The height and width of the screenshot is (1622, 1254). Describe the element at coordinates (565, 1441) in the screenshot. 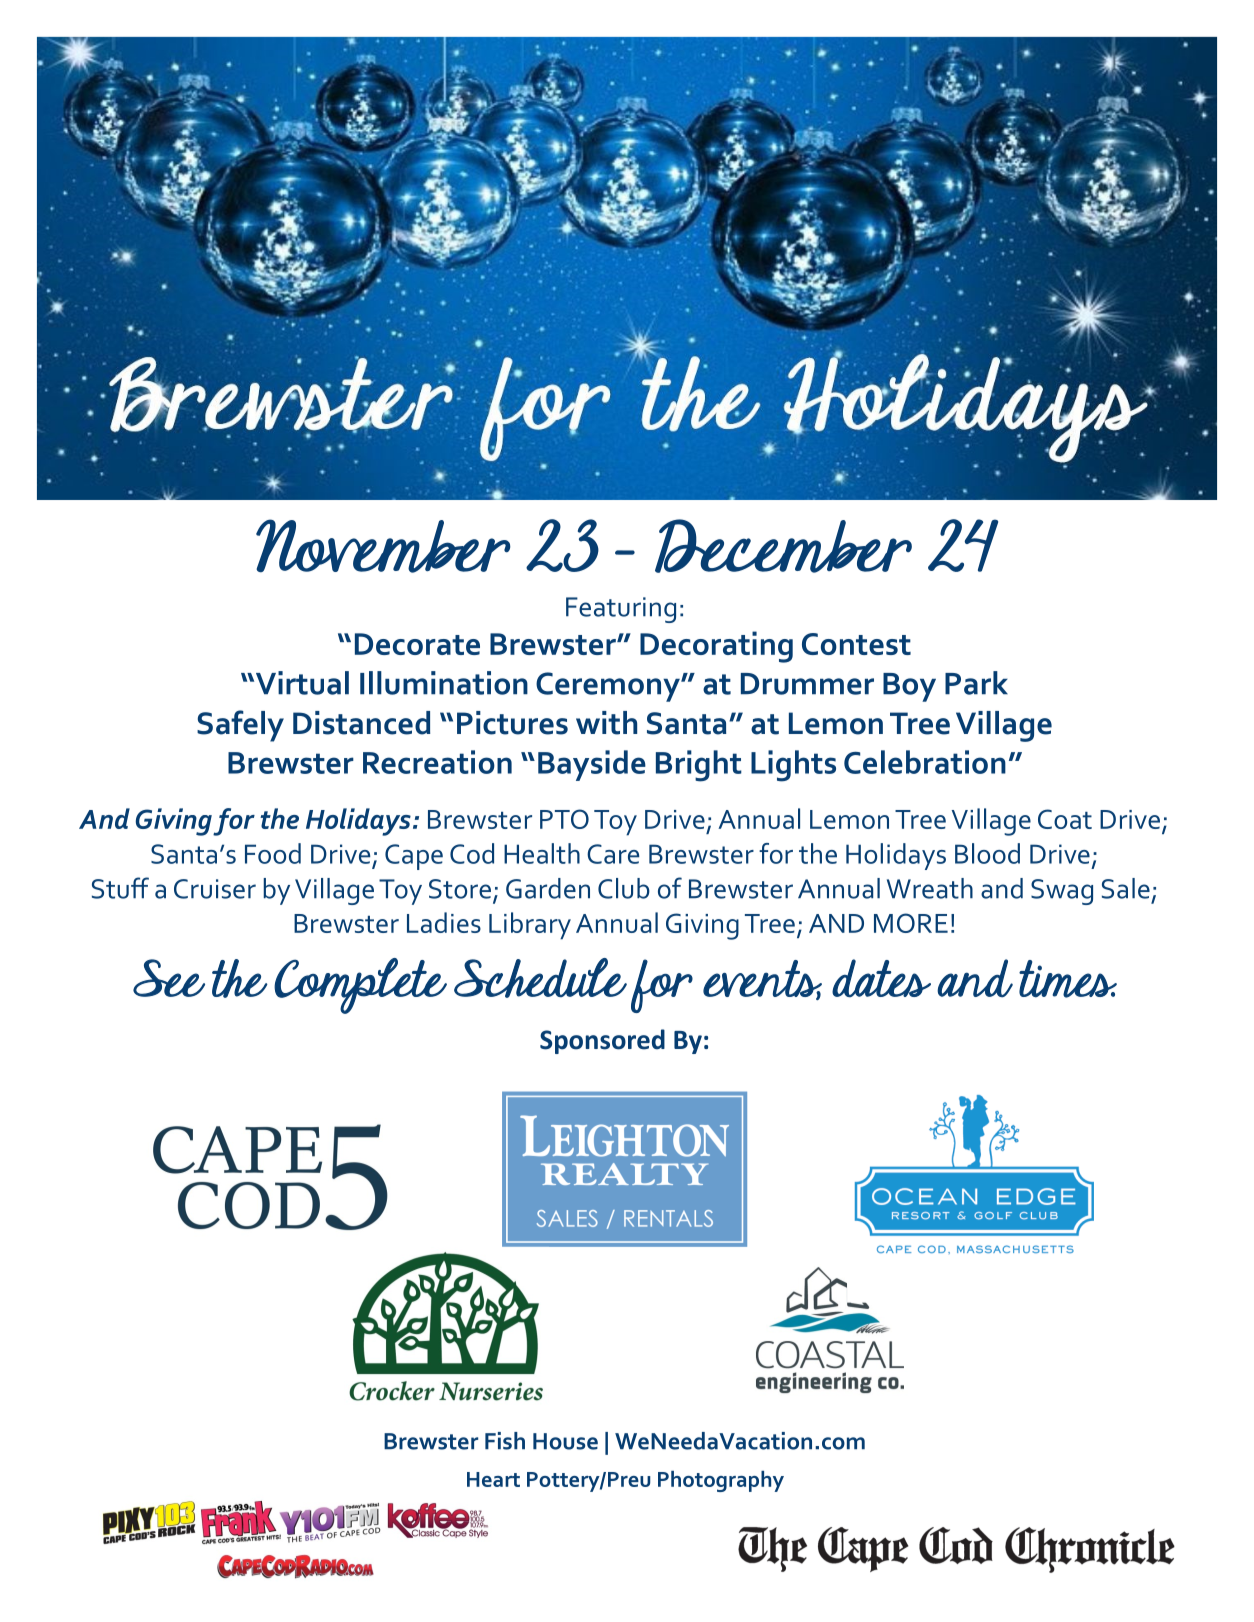

I see `House` at that location.
